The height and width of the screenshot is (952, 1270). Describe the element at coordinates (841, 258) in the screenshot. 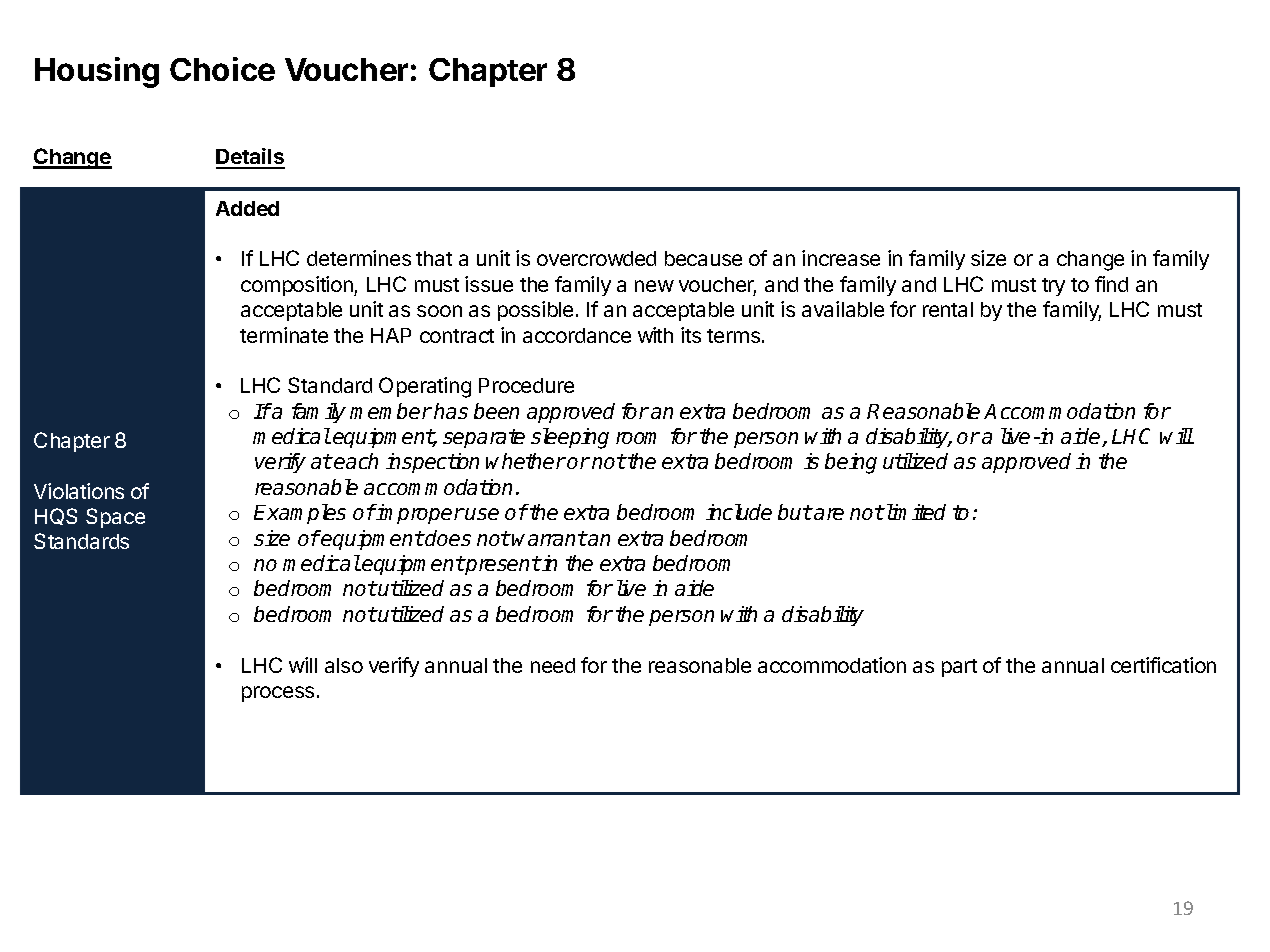

I see `increase` at that location.
